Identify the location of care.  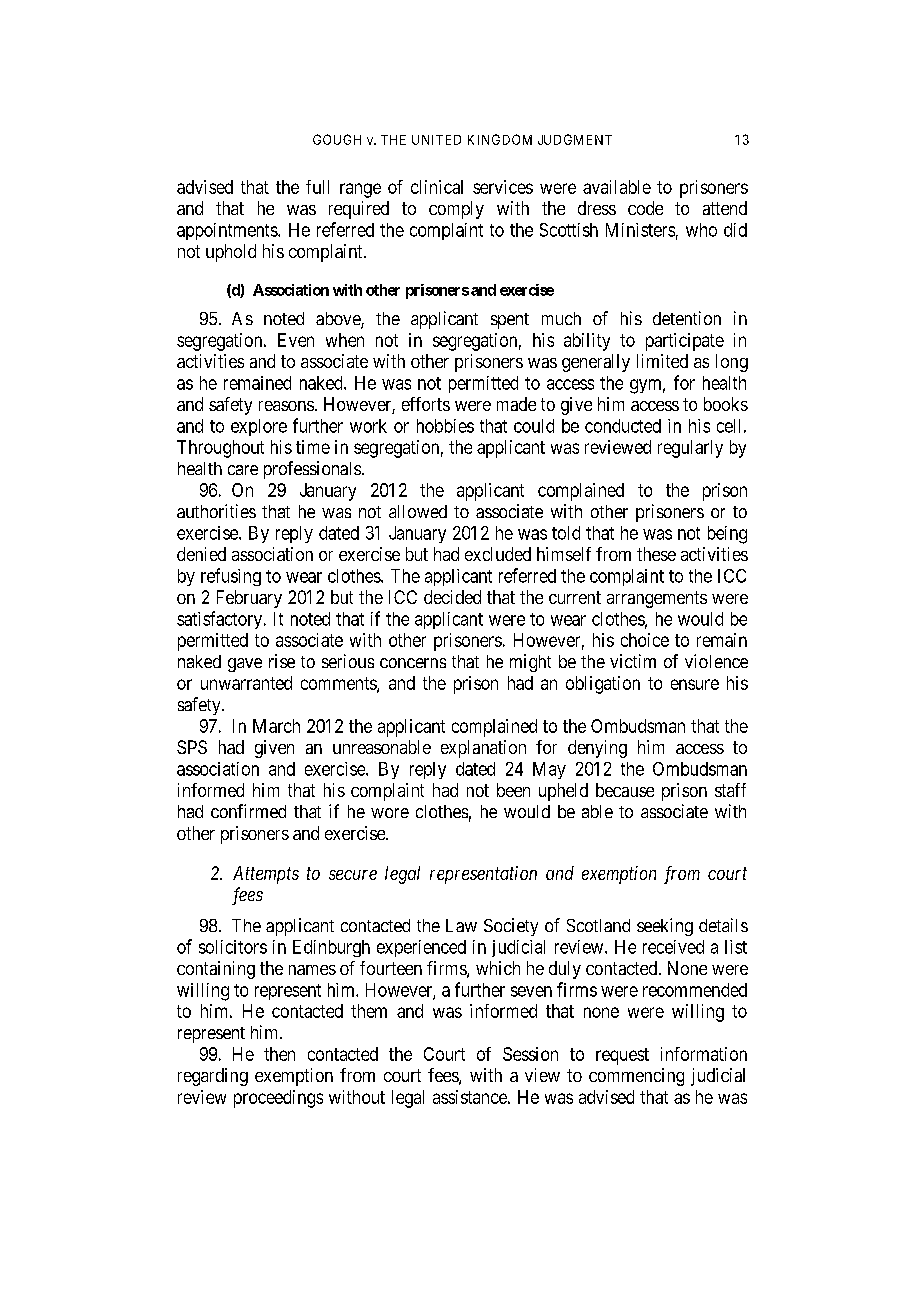
(243, 470).
